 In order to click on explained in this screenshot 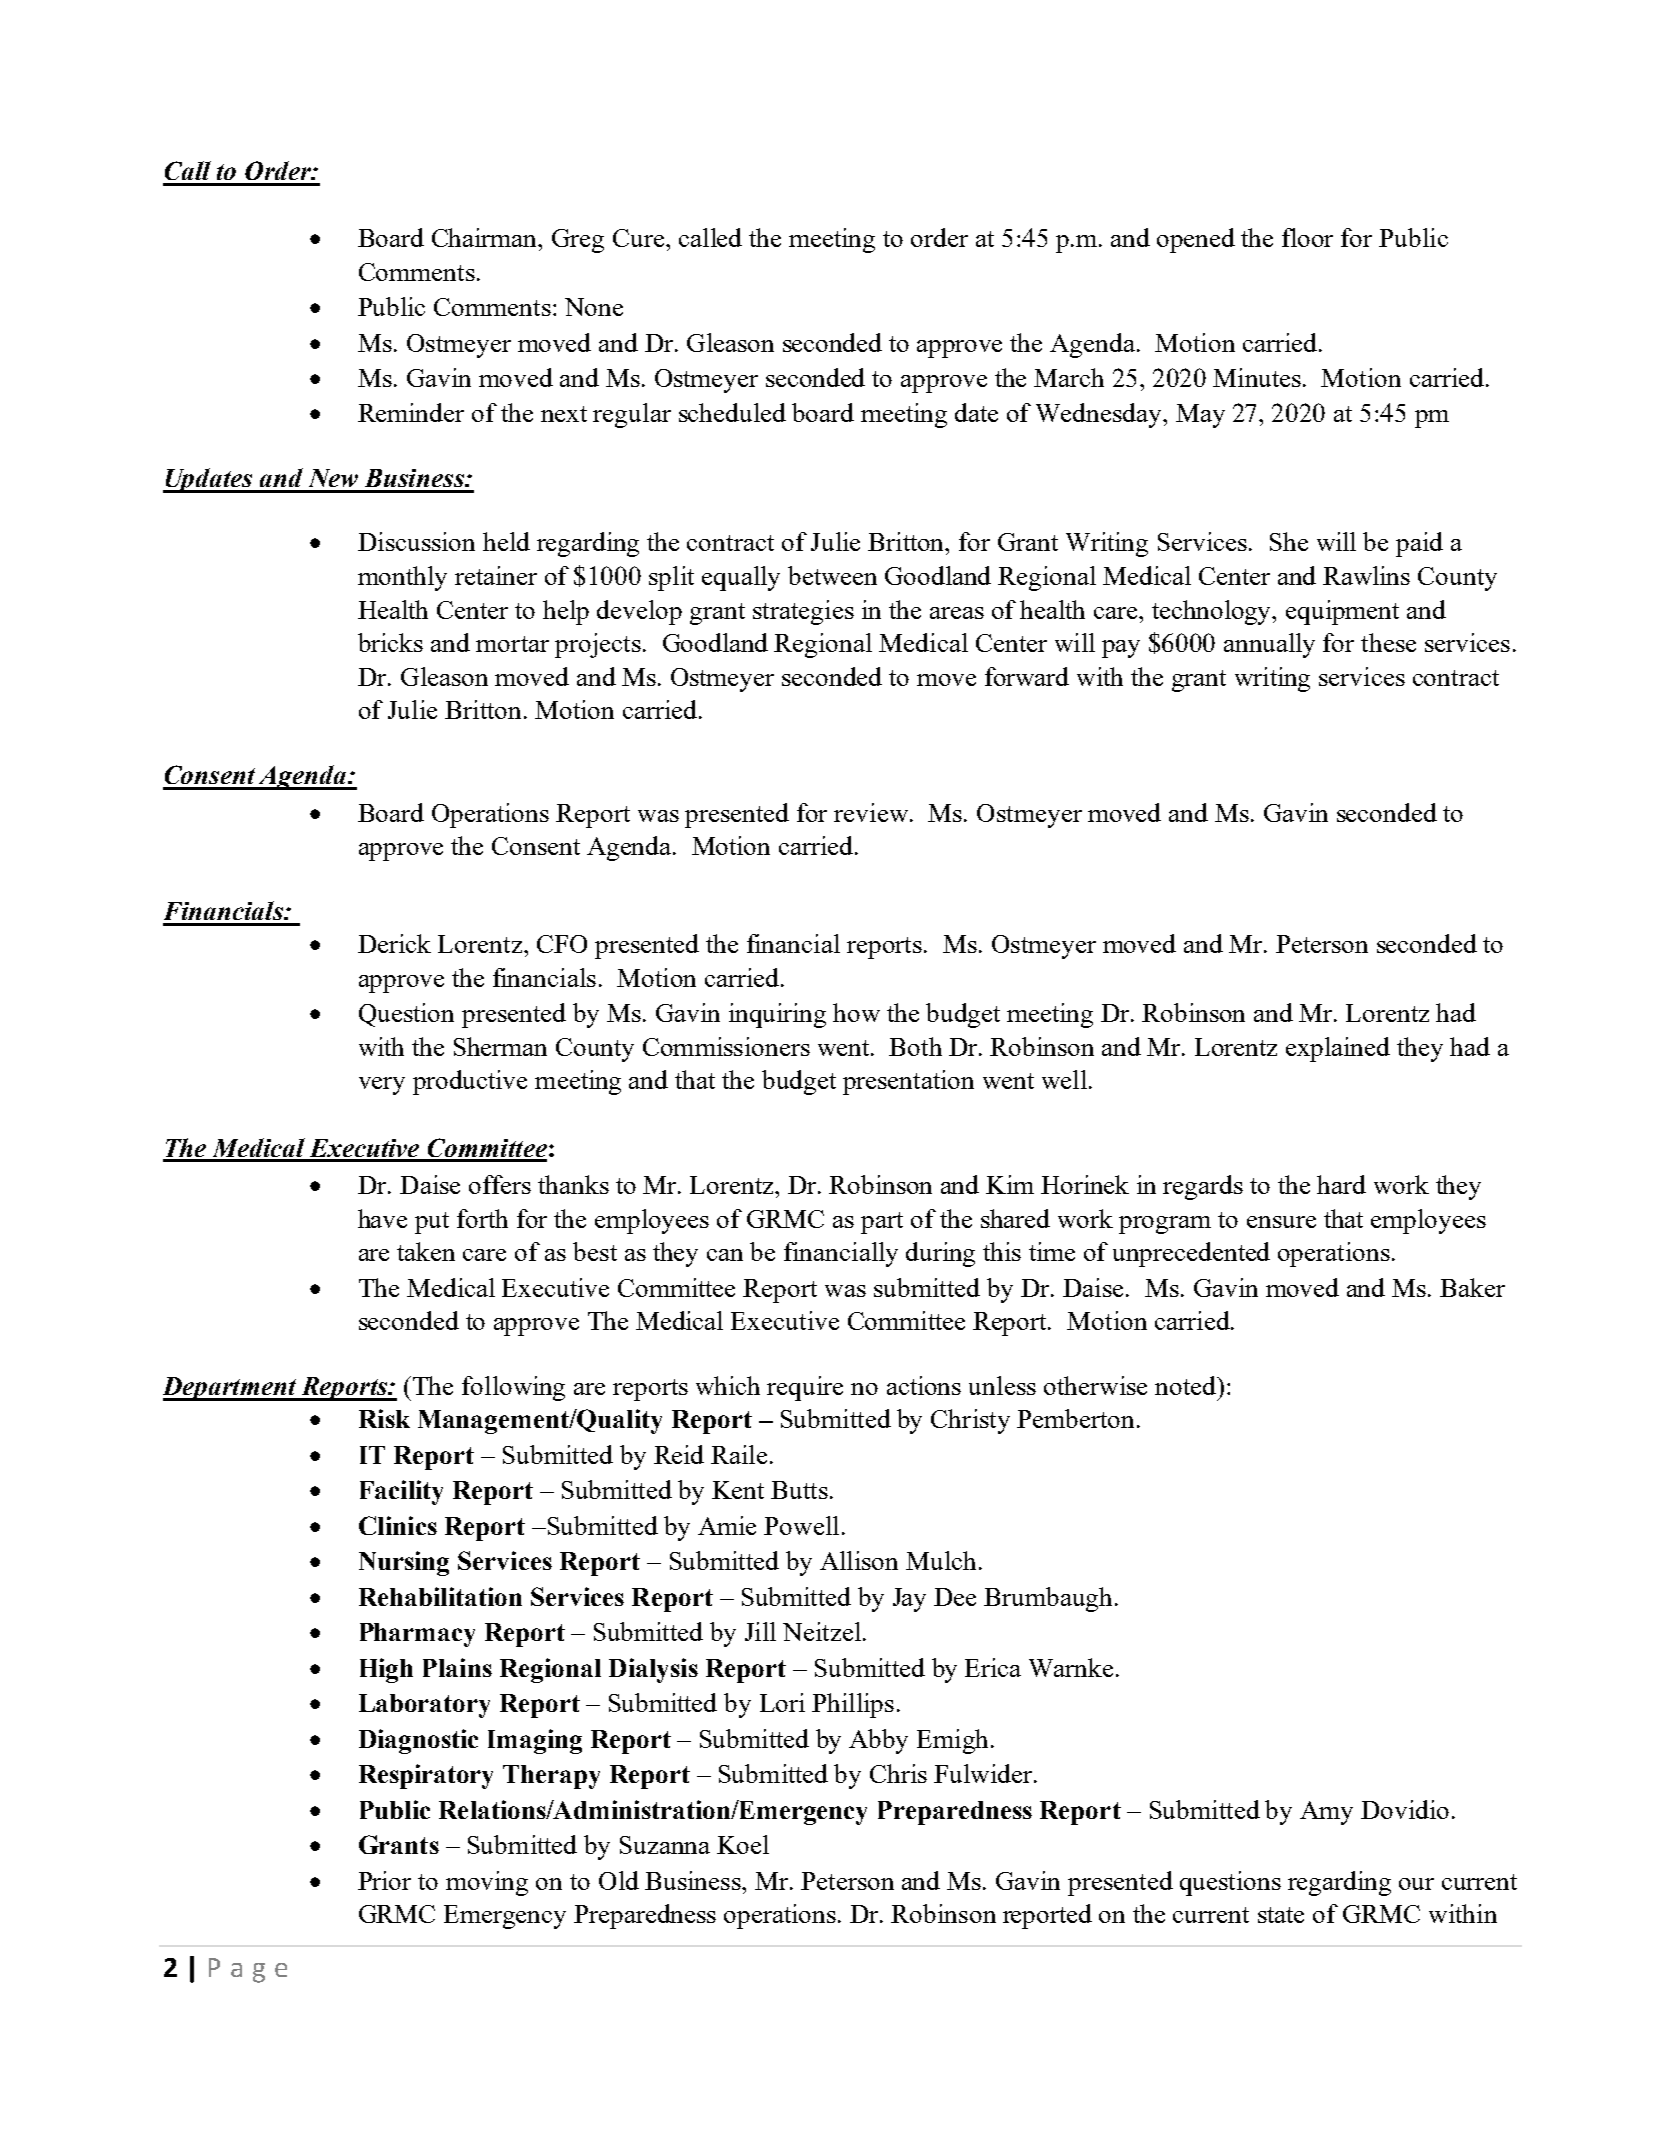, I will do `click(1338, 1049)`.
